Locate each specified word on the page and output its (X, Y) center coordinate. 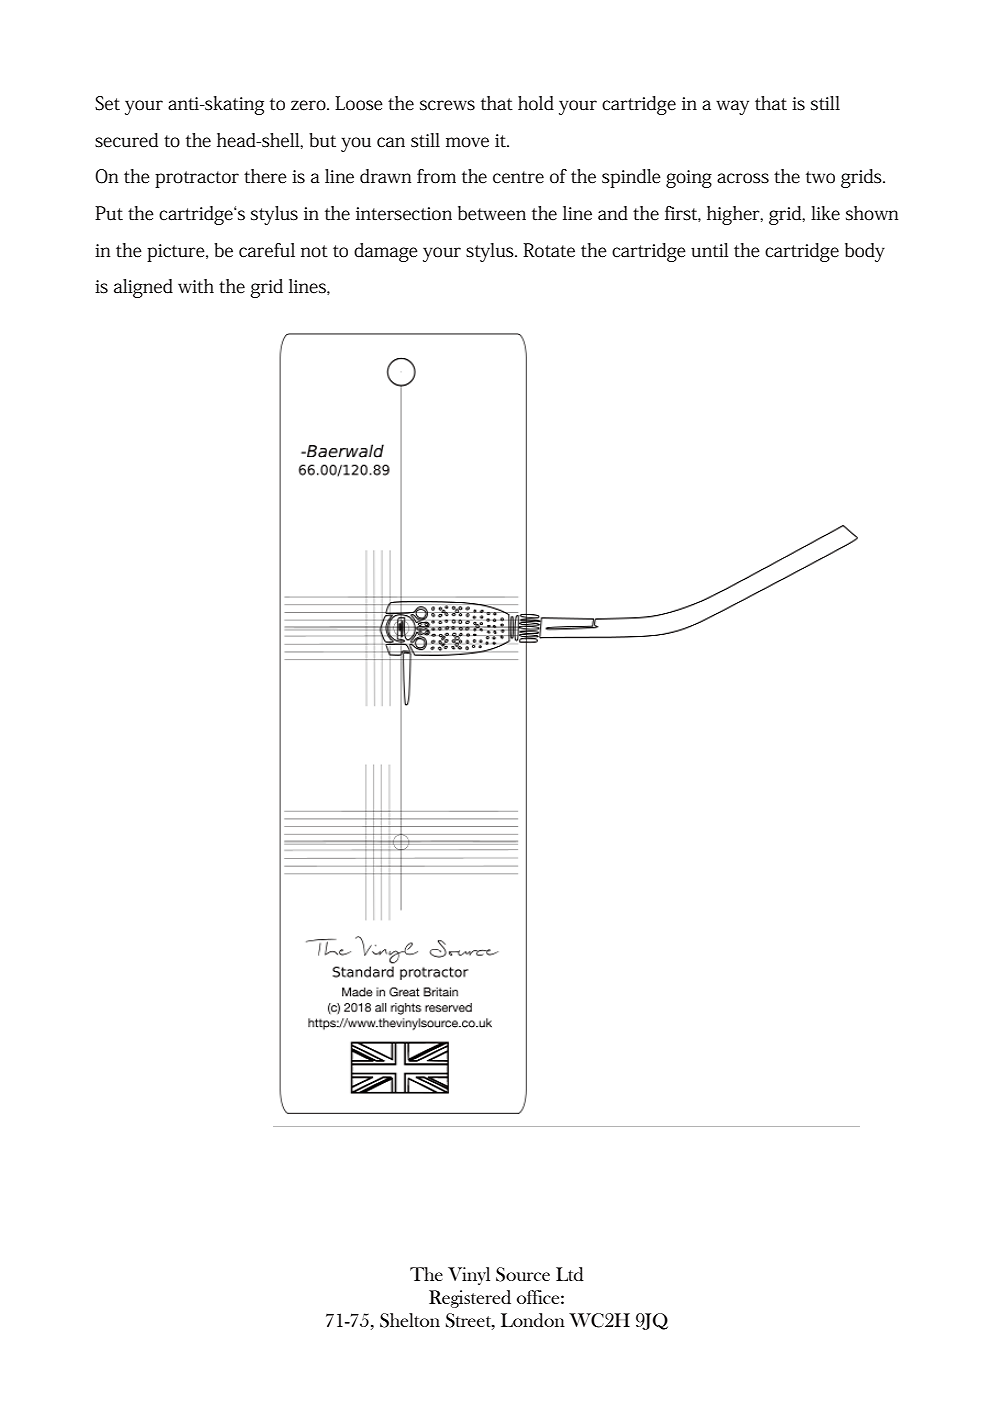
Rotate (549, 250)
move (467, 142)
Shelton (410, 1320)
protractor (197, 179)
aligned (143, 288)
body (865, 252)
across (743, 178)
